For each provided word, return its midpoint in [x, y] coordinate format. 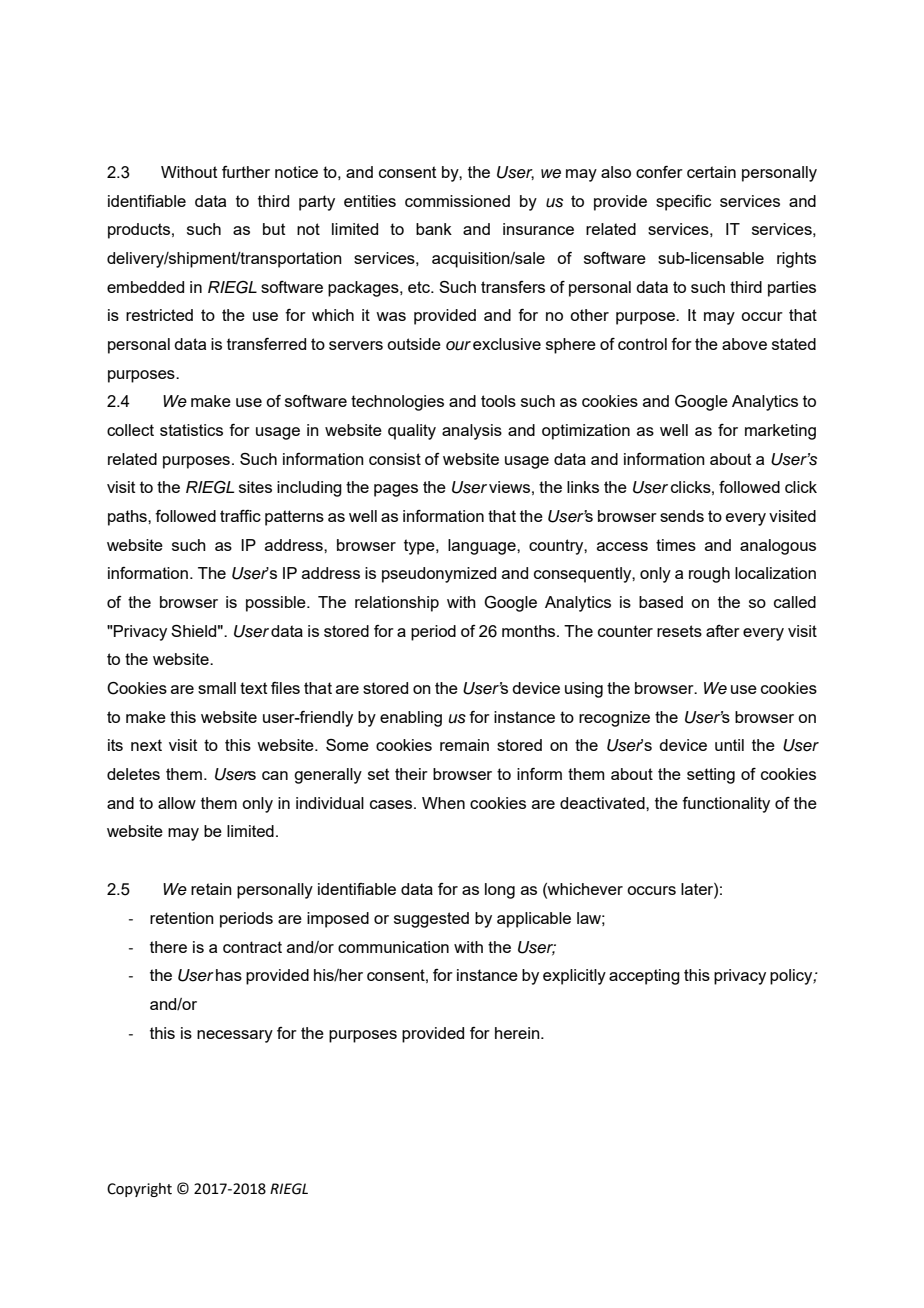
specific [683, 203]
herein [518, 1033]
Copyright [139, 1190]
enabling [411, 719]
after [723, 631]
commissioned [457, 201]
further [246, 172]
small [217, 688]
